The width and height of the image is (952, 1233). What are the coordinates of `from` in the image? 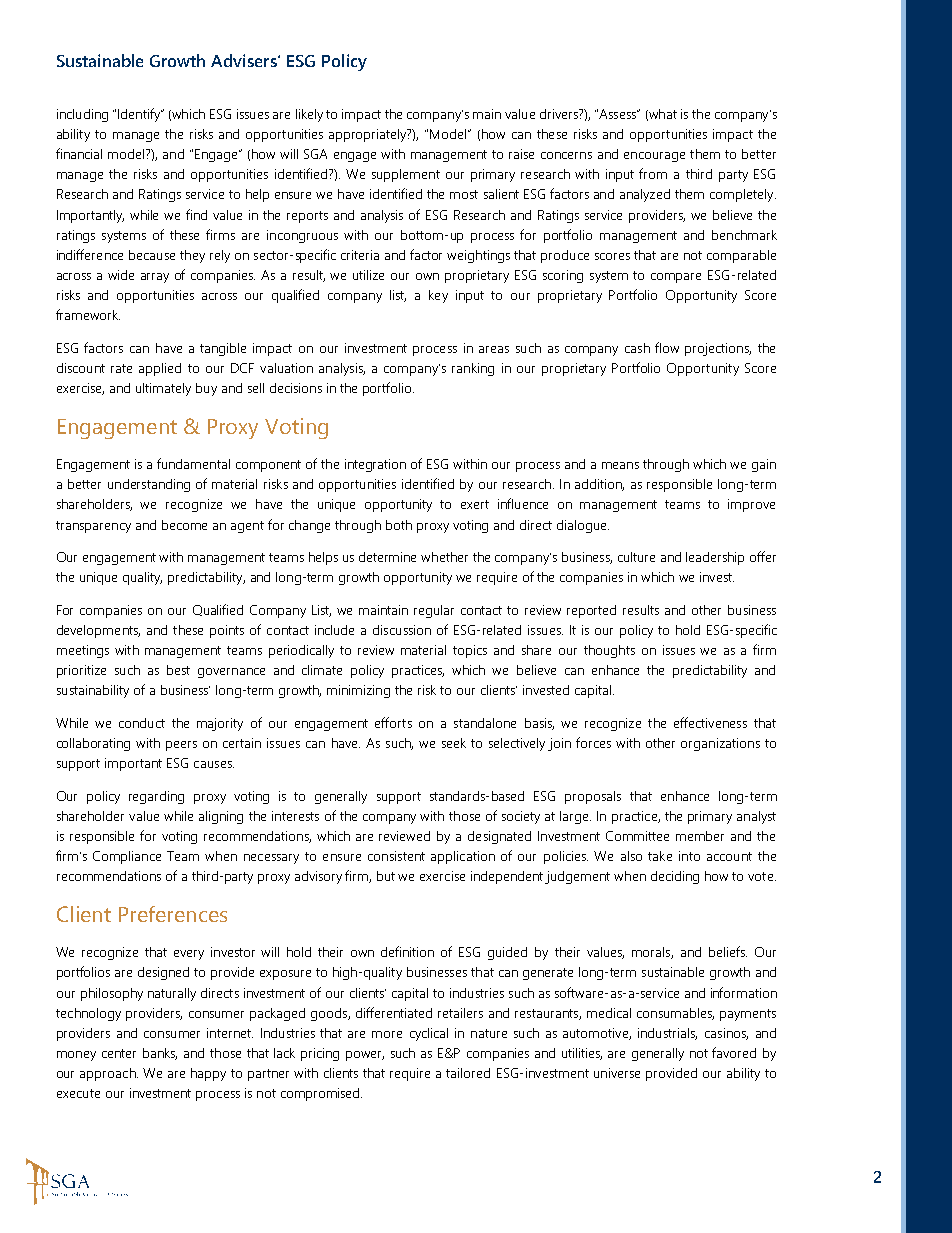 It's located at (653, 173).
